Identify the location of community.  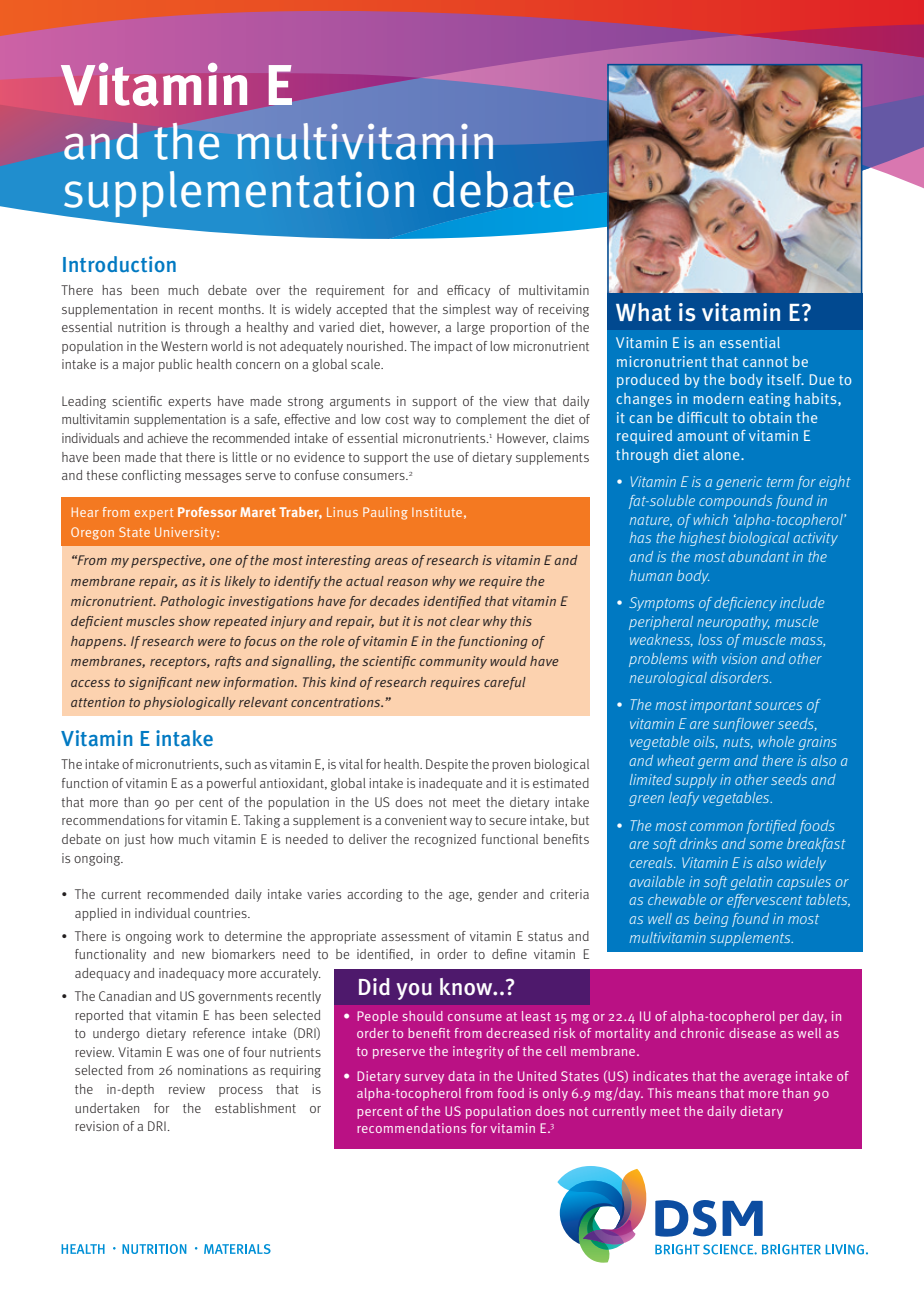
(453, 662).
